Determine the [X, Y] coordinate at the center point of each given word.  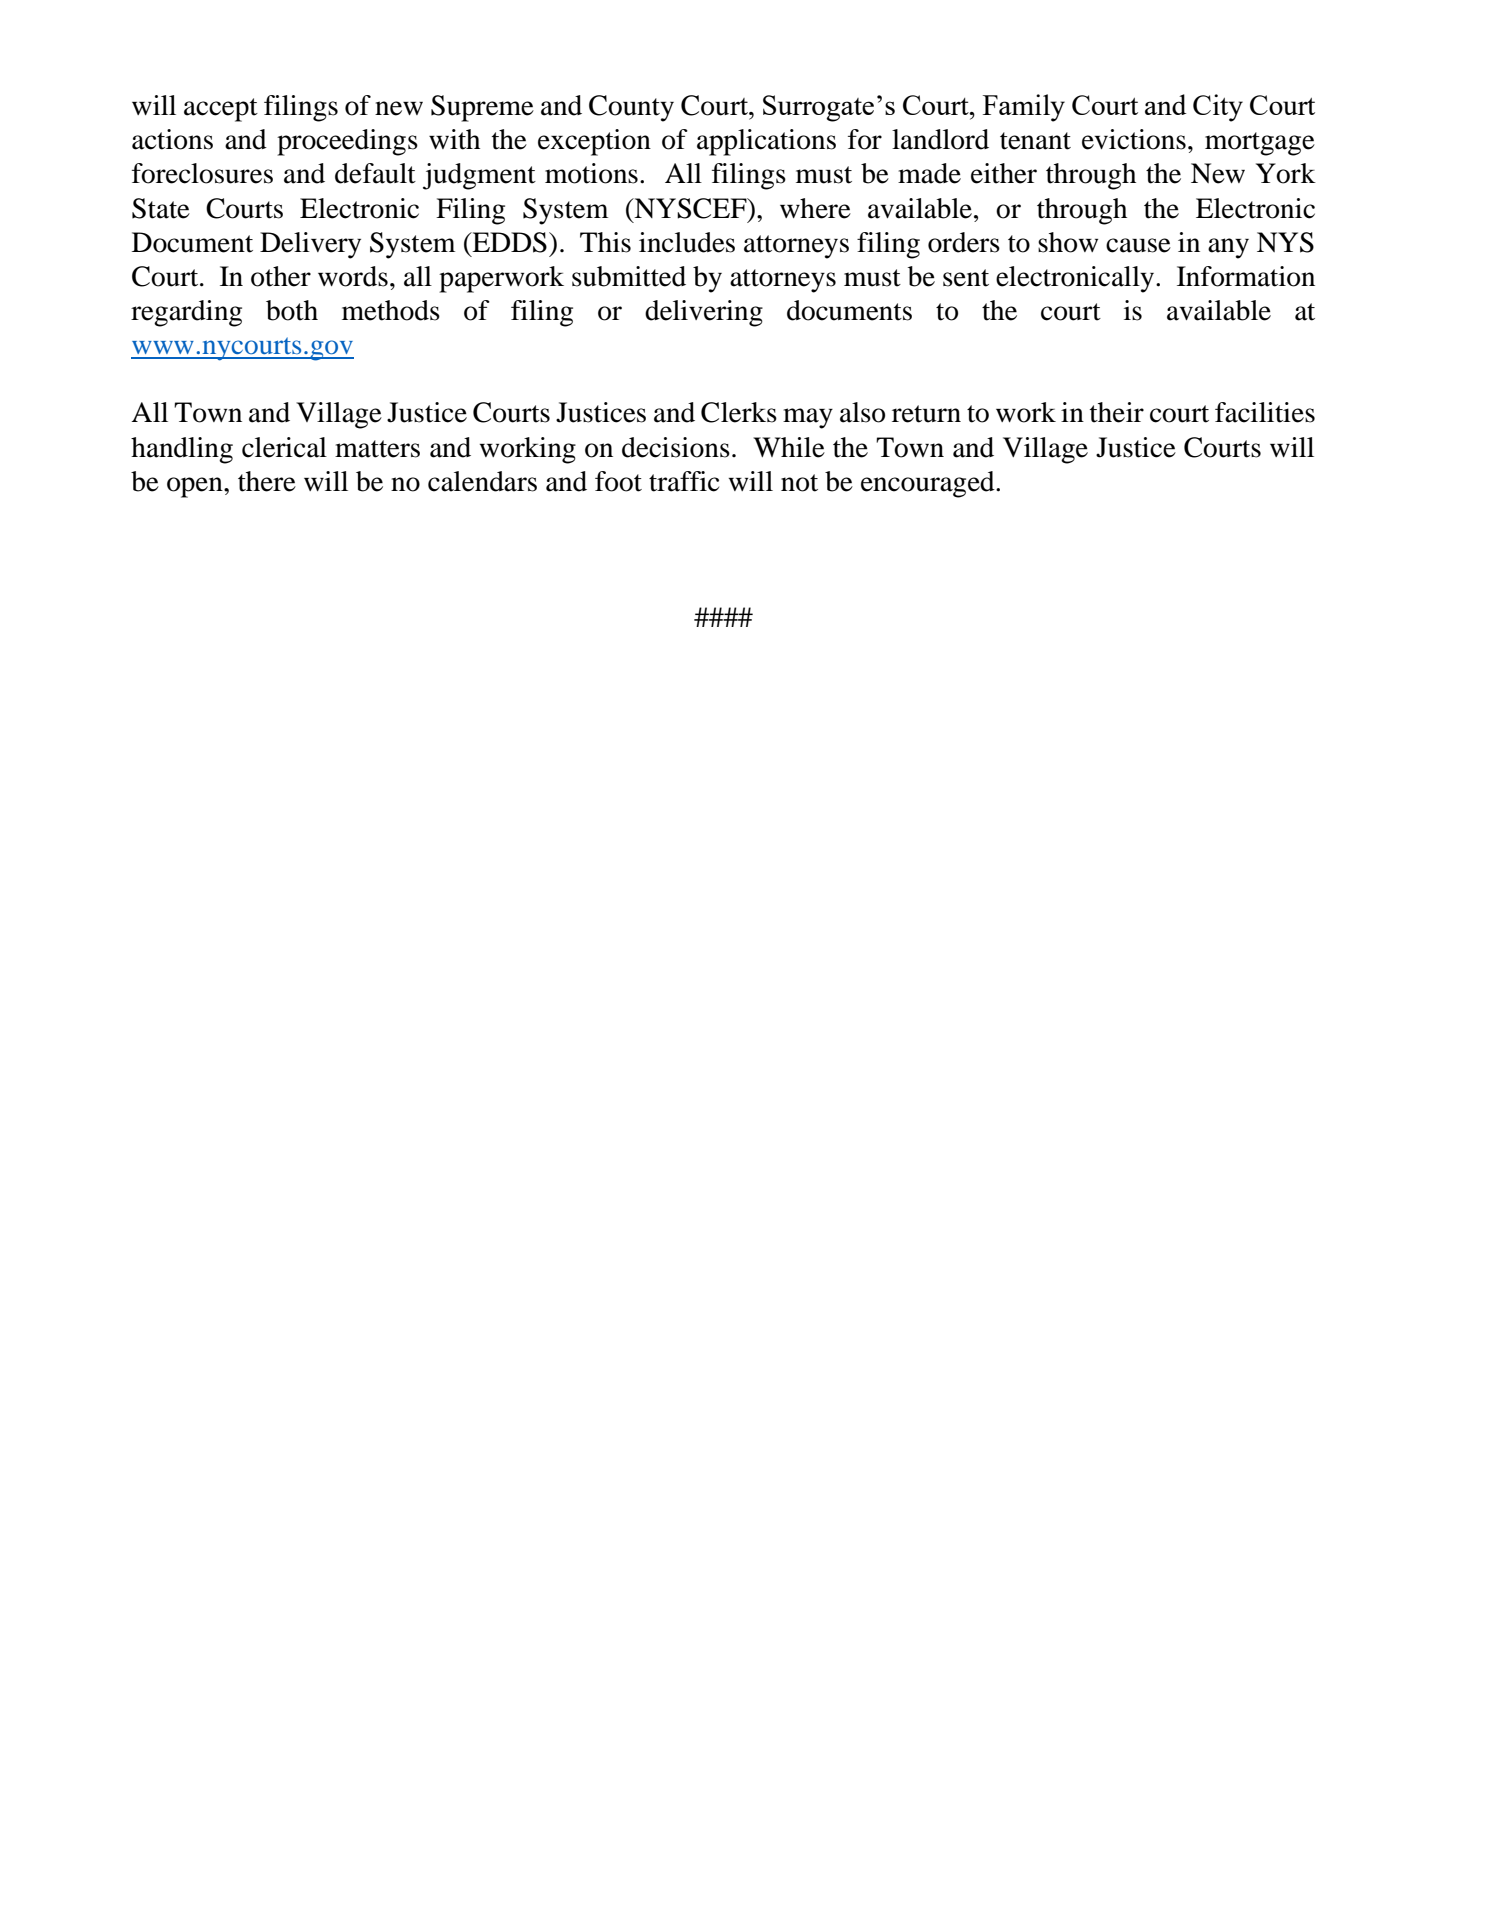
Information [1246, 276]
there [267, 481]
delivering [704, 313]
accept [221, 110]
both [292, 310]
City [1218, 108]
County [631, 108]
